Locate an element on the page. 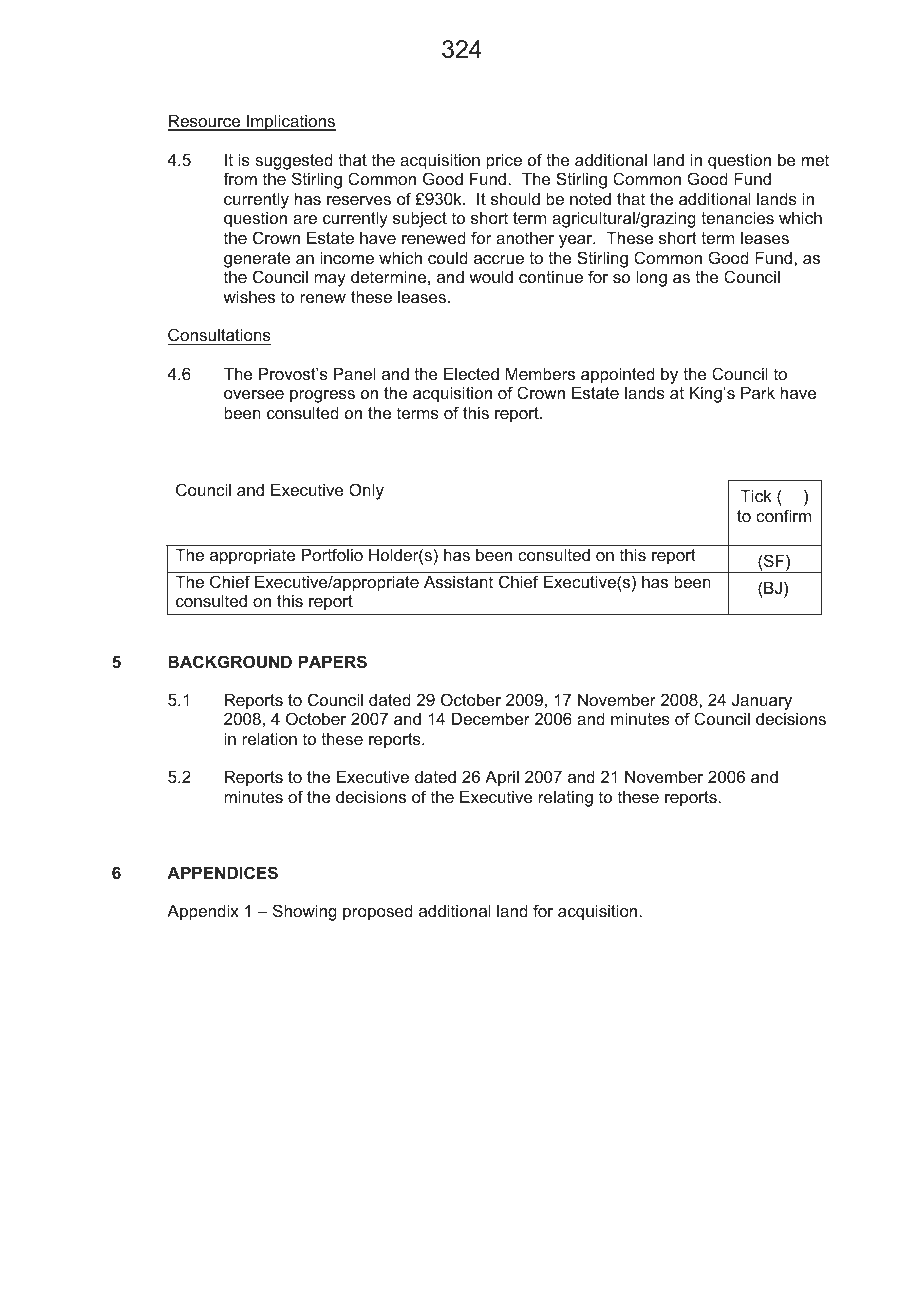  relating is located at coordinates (566, 798).
